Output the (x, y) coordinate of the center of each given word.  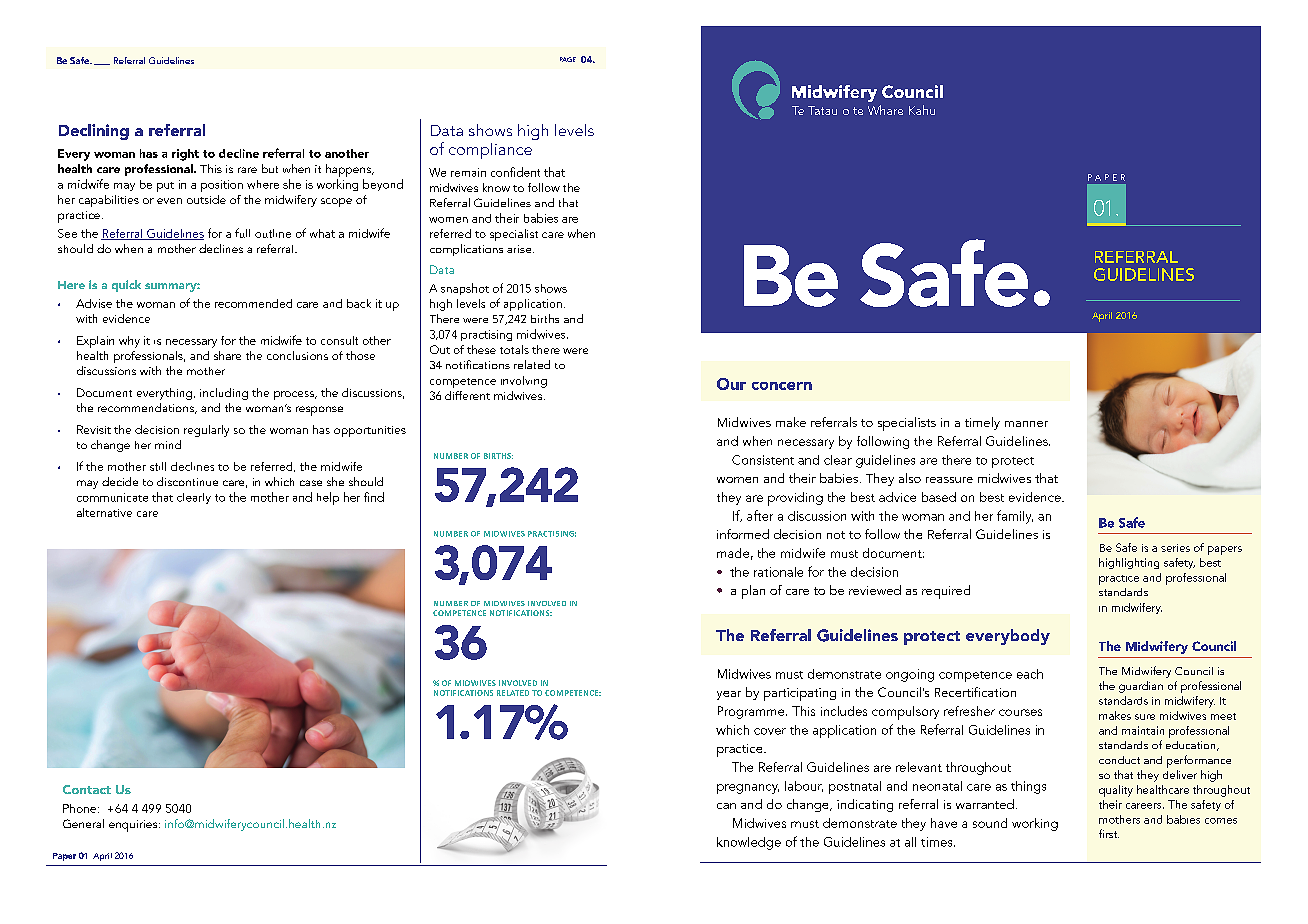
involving (524, 382)
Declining (94, 132)
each (1030, 674)
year (729, 695)
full (242, 233)
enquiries (134, 826)
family (1015, 517)
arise (520, 249)
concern (782, 386)
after (760, 515)
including (224, 394)
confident (515, 172)
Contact (87, 789)
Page (568, 59)
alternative (104, 512)
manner (1026, 424)
